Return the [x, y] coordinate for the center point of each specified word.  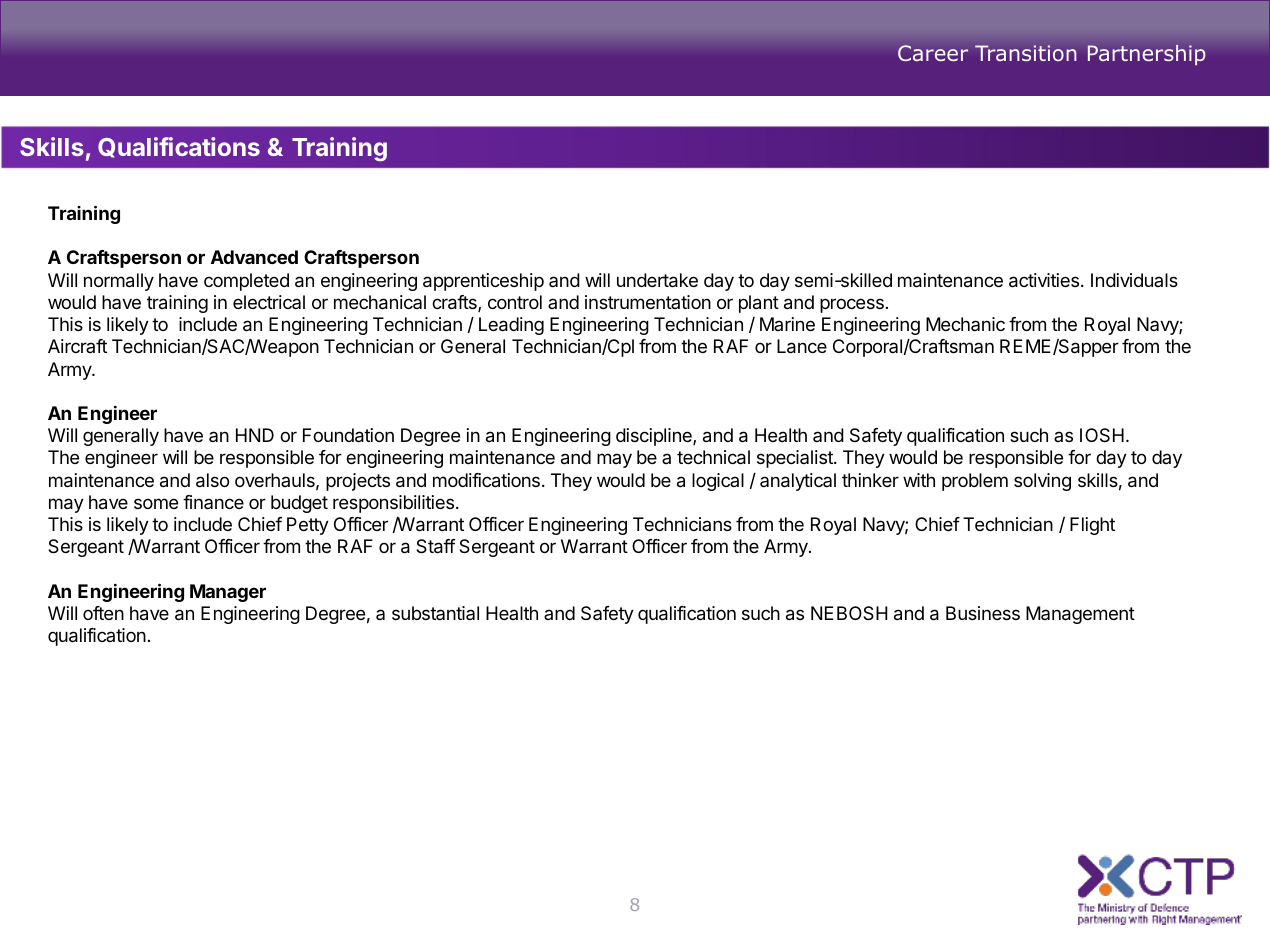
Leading [511, 326]
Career [933, 53]
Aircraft [77, 346]
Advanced [254, 257]
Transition [1025, 53]
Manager [228, 593]
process [852, 305]
